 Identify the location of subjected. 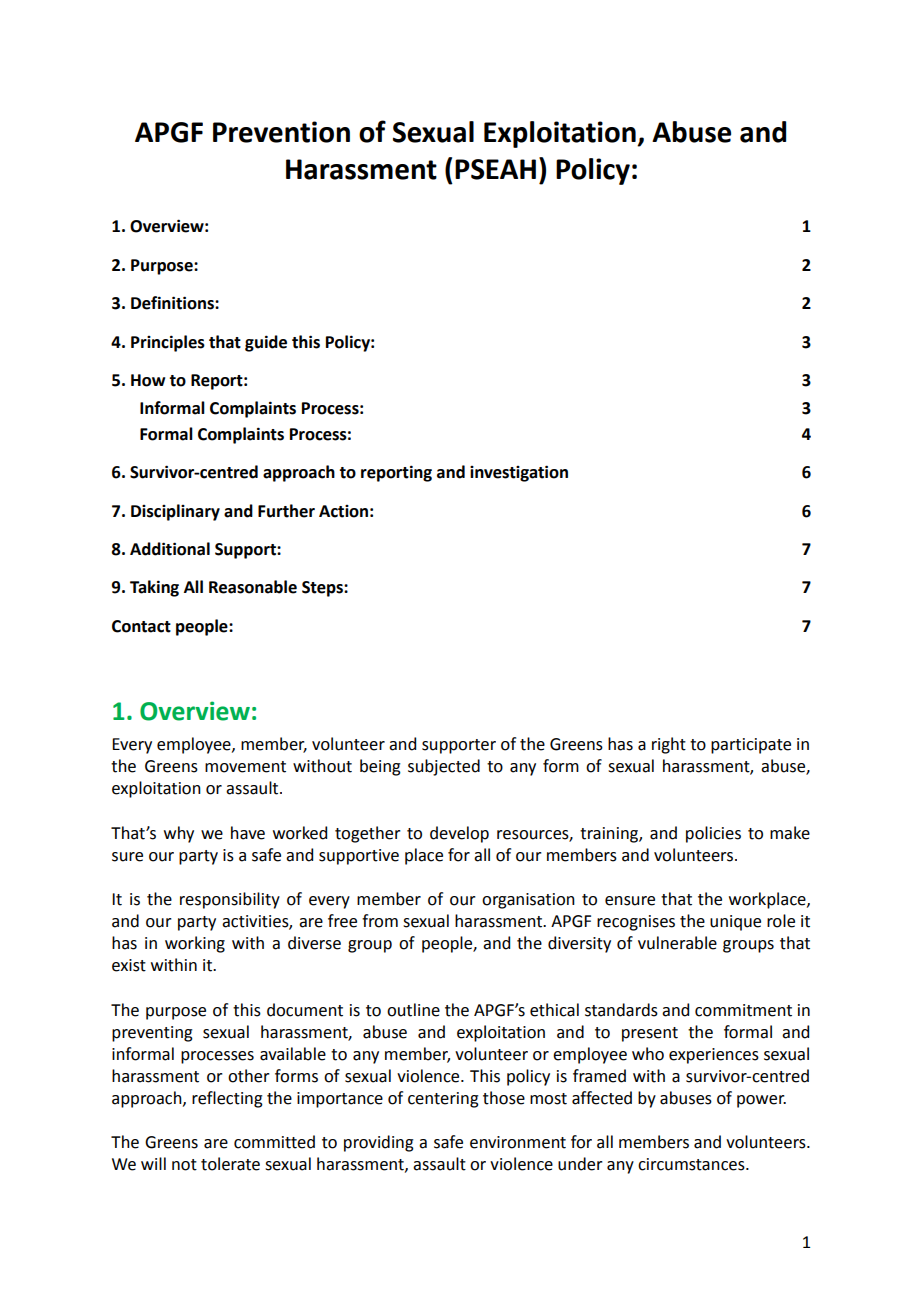
(444, 767).
